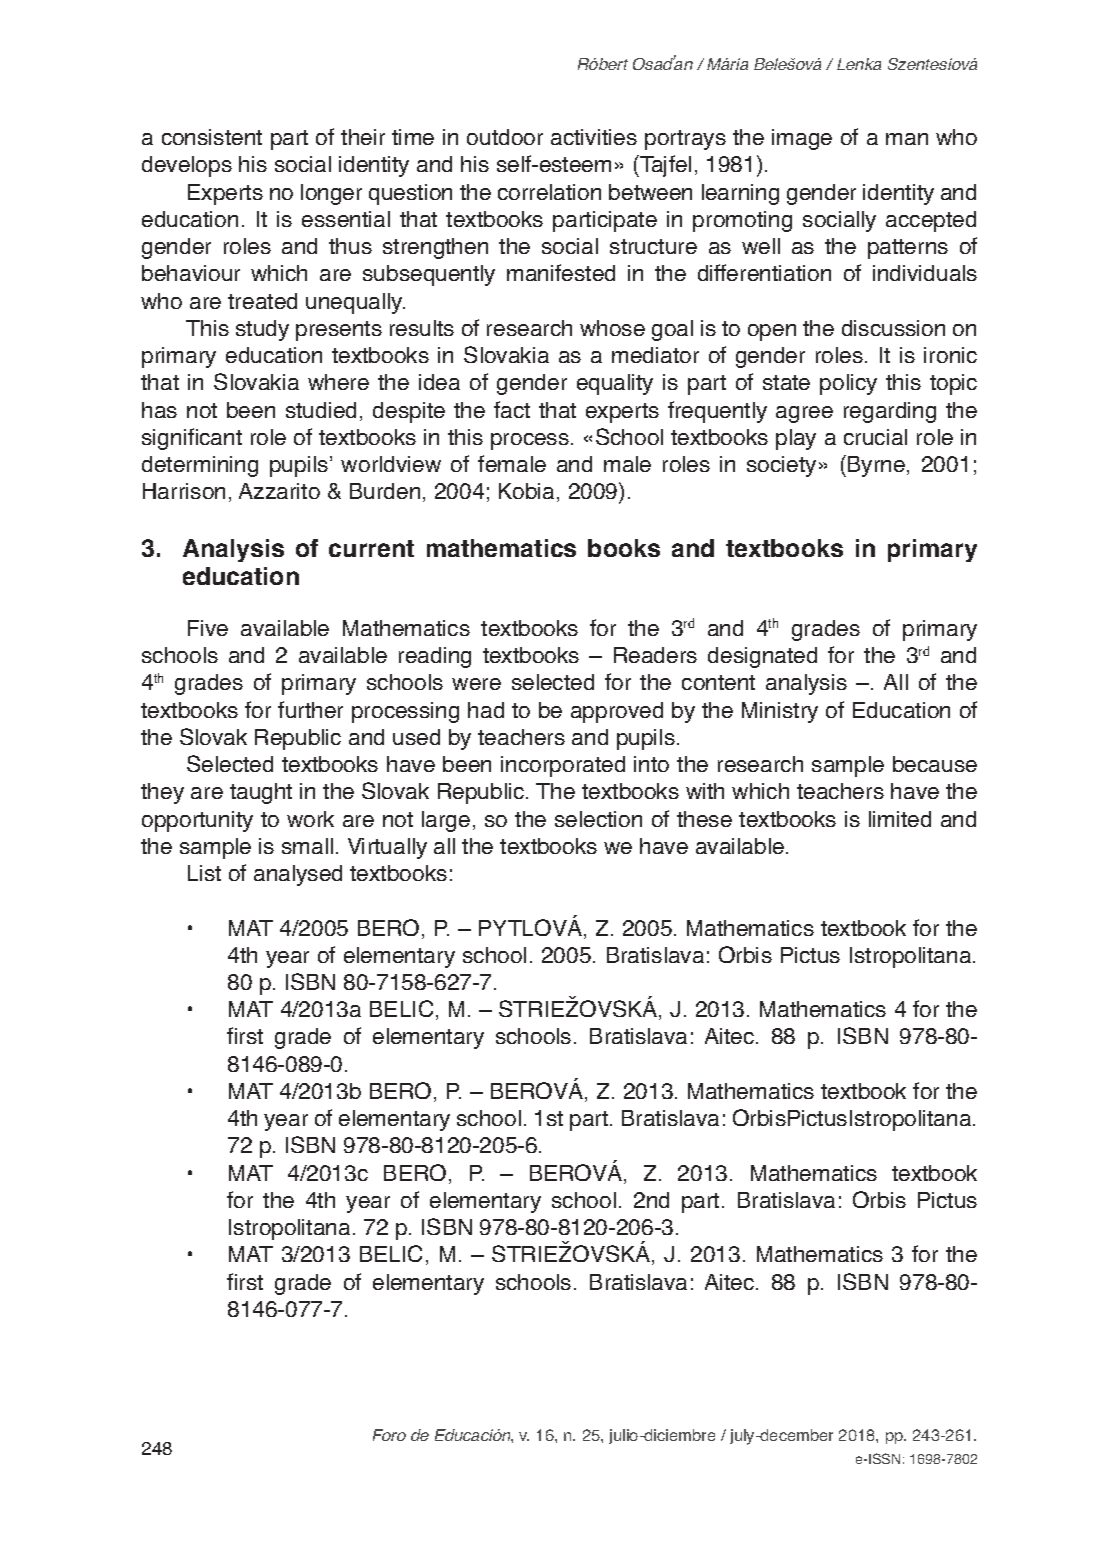 The width and height of the screenshot is (1094, 1544). Describe the element at coordinates (321, 410) in the screenshot. I see `studied` at that location.
